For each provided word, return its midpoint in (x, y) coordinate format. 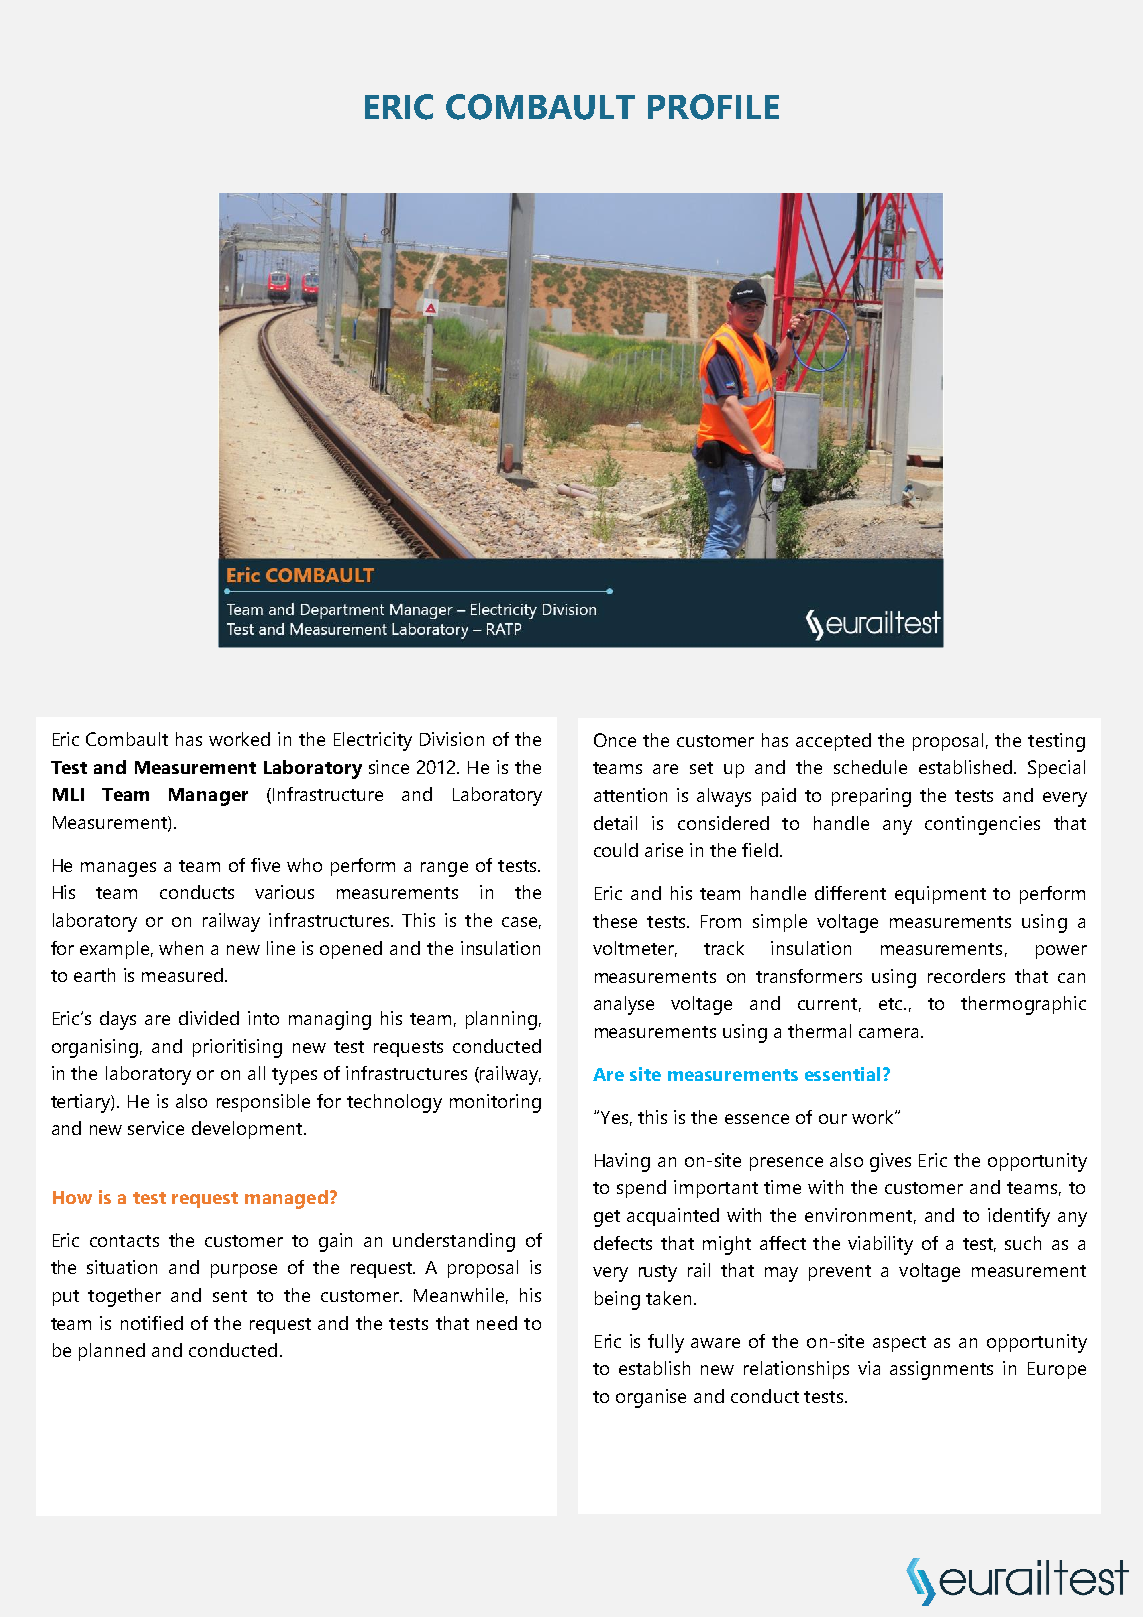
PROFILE (713, 107)
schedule (870, 767)
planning (501, 1020)
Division (452, 739)
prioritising (237, 1048)
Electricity (373, 741)
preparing (871, 797)
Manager (208, 797)
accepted (833, 742)
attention (630, 795)
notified (152, 1323)
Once (615, 740)
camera (888, 1033)
